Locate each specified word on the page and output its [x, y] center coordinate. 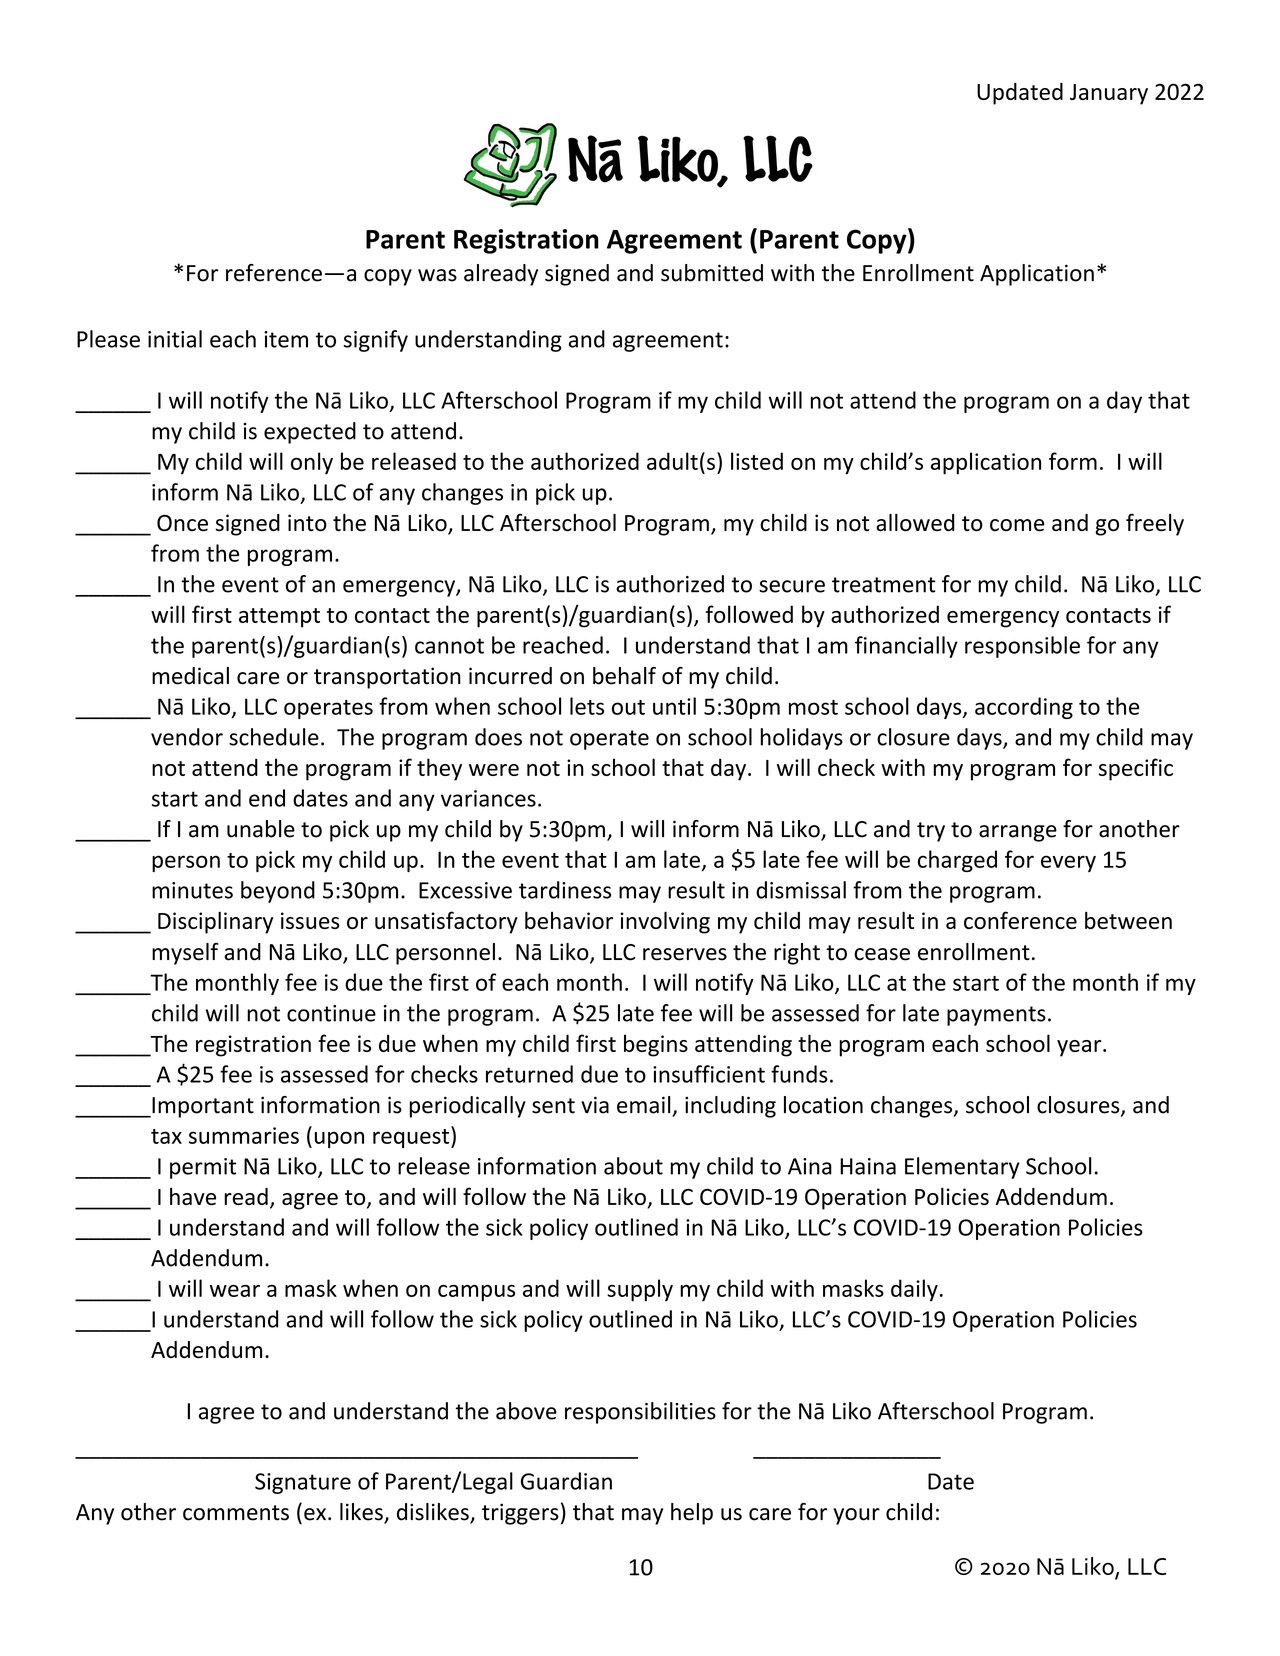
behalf [624, 676]
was [437, 275]
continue [331, 1013]
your [856, 1516]
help [692, 1514]
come [1017, 525]
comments [236, 1513]
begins [656, 1045]
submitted [712, 273]
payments [996, 1016]
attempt [279, 618]
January [1109, 94]
